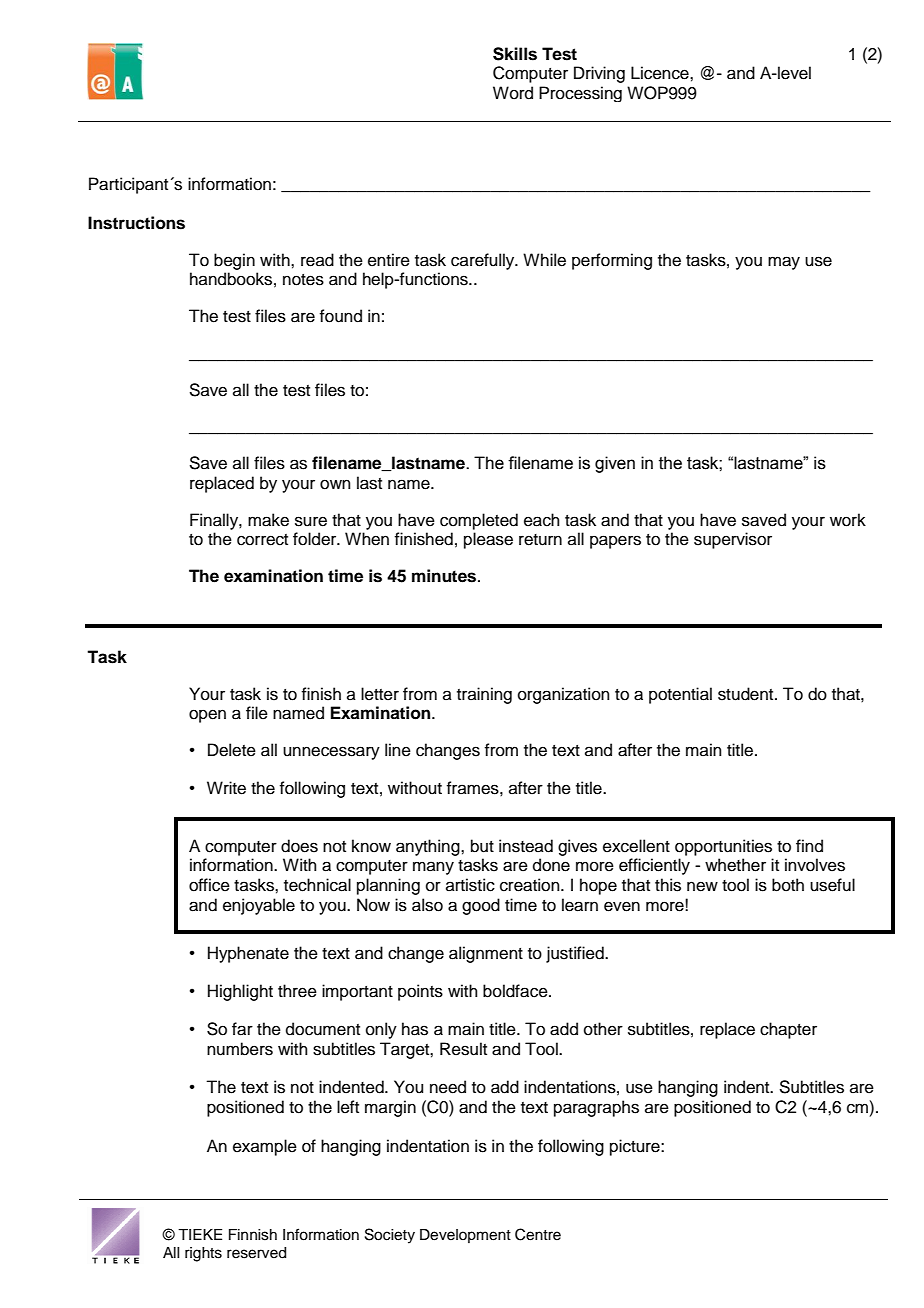 This image has height=1308, width=924. I want to click on Instructions, so click(136, 223).
